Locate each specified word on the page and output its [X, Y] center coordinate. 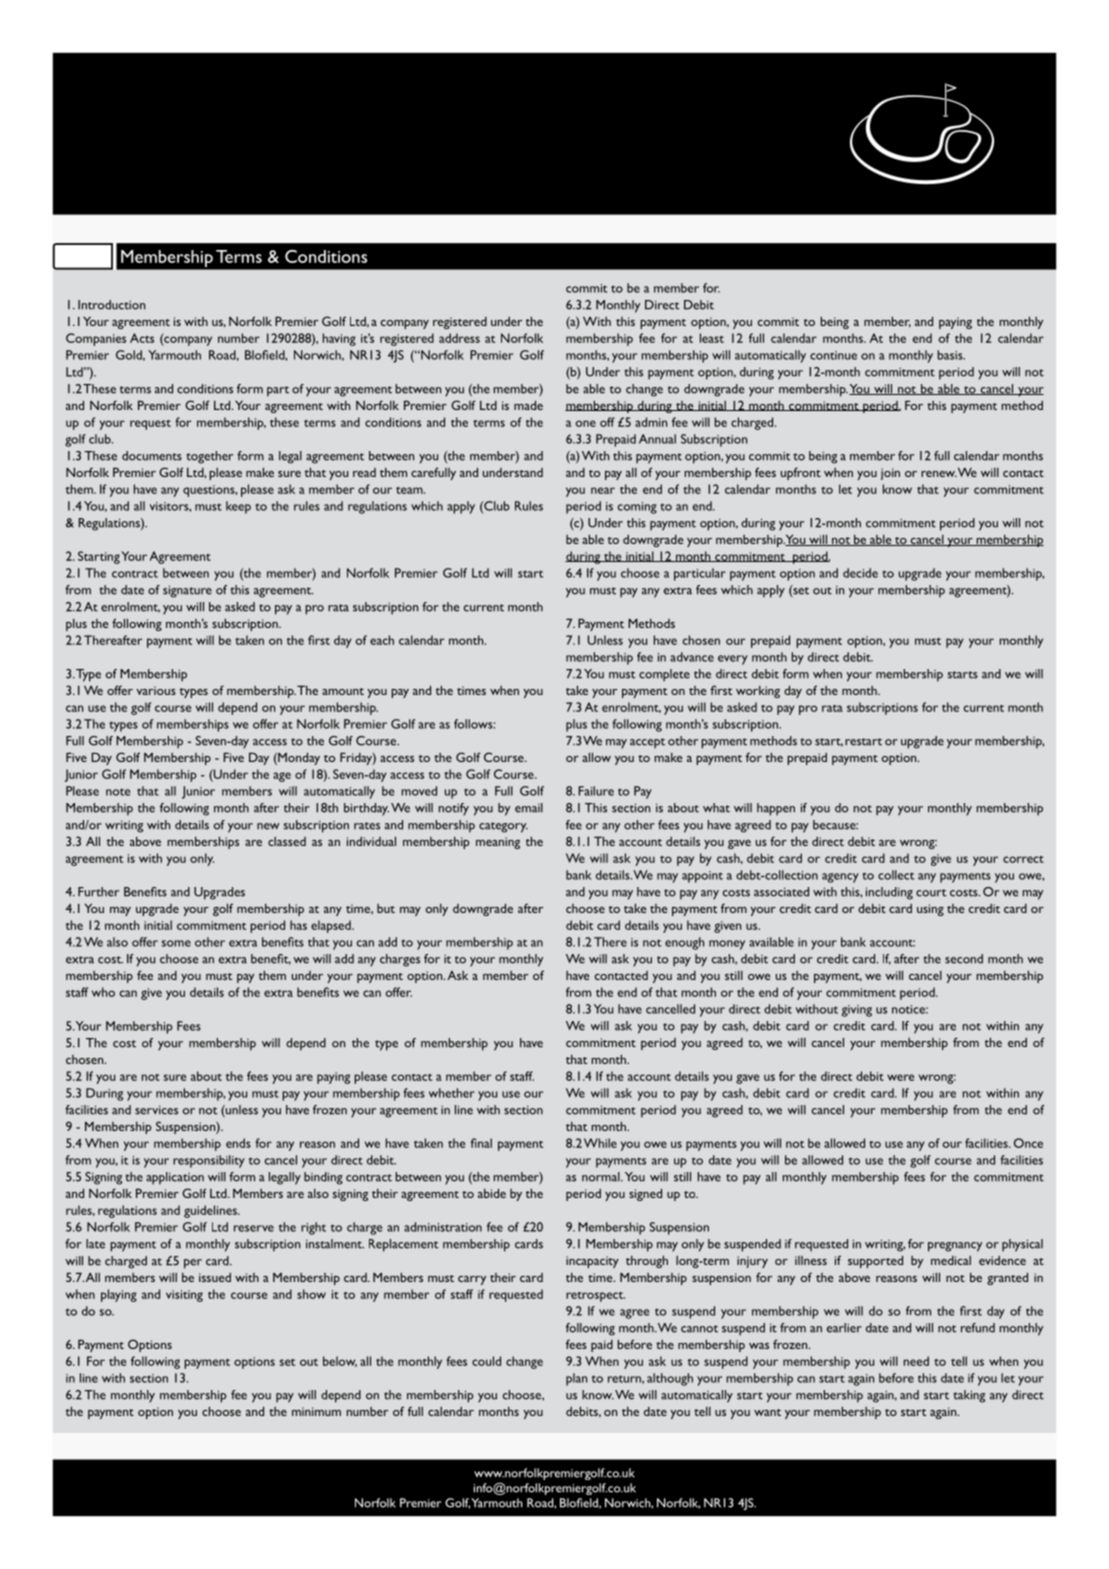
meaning [498, 843]
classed [287, 841]
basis [951, 355]
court [931, 893]
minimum [316, 1411]
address [459, 338]
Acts [142, 338]
